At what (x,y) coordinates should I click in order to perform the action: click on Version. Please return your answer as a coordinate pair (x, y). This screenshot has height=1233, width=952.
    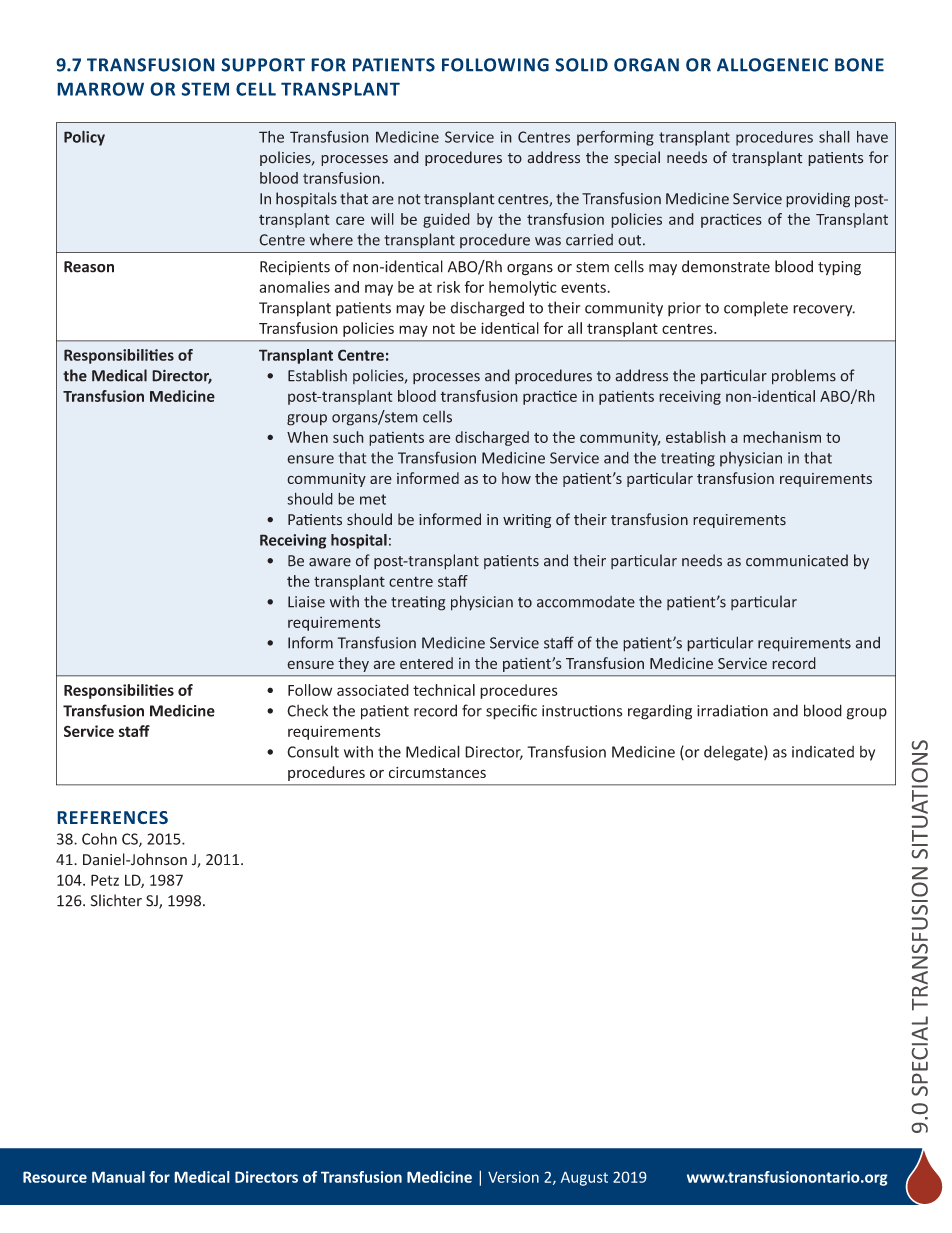
    Looking at the image, I should click on (513, 1177).
